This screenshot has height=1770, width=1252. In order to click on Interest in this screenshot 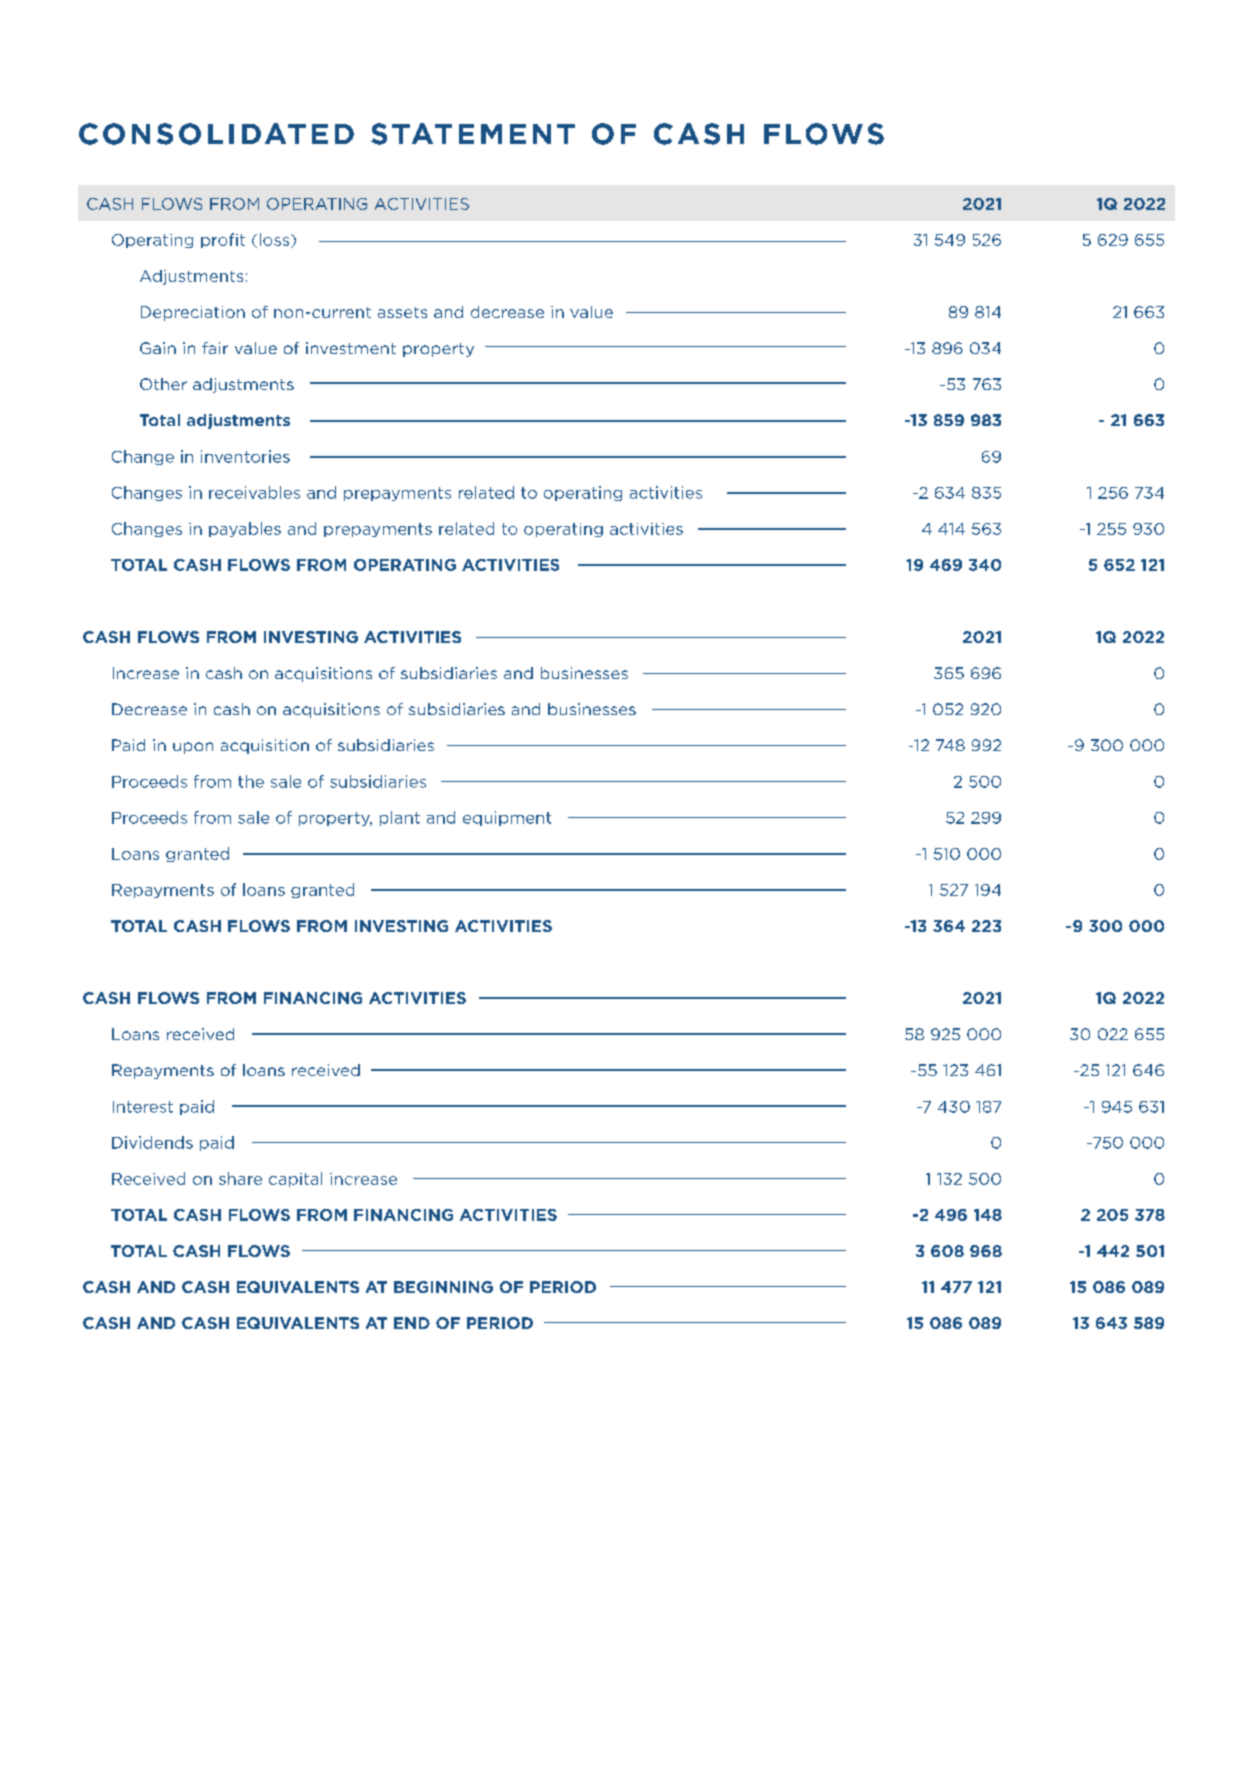, I will do `click(143, 1107)`.
